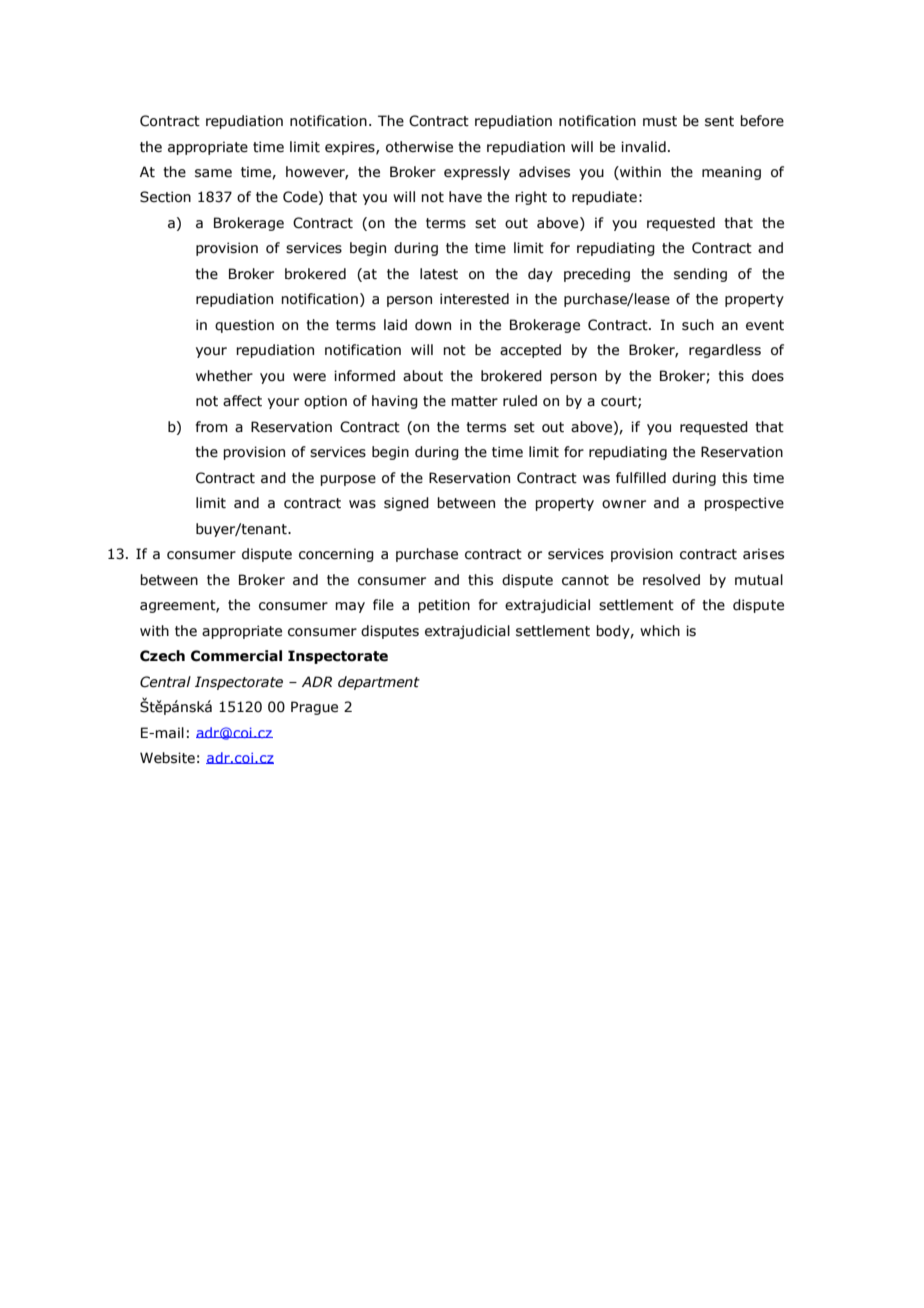  Describe the element at coordinates (419, 147) in the screenshot. I see `otherwise` at that location.
